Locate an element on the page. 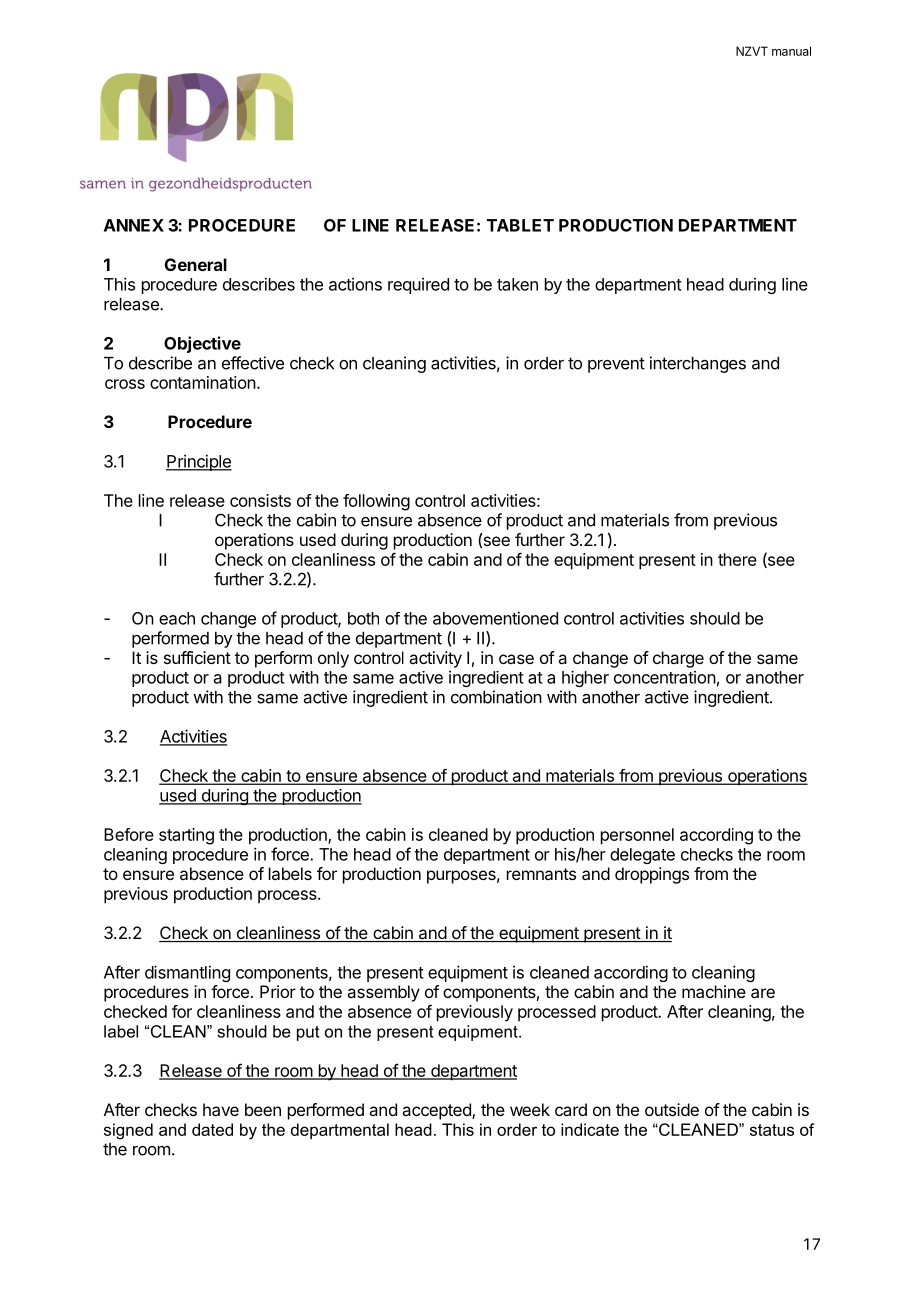 This page has width=924, height=1308. General is located at coordinates (196, 264).
